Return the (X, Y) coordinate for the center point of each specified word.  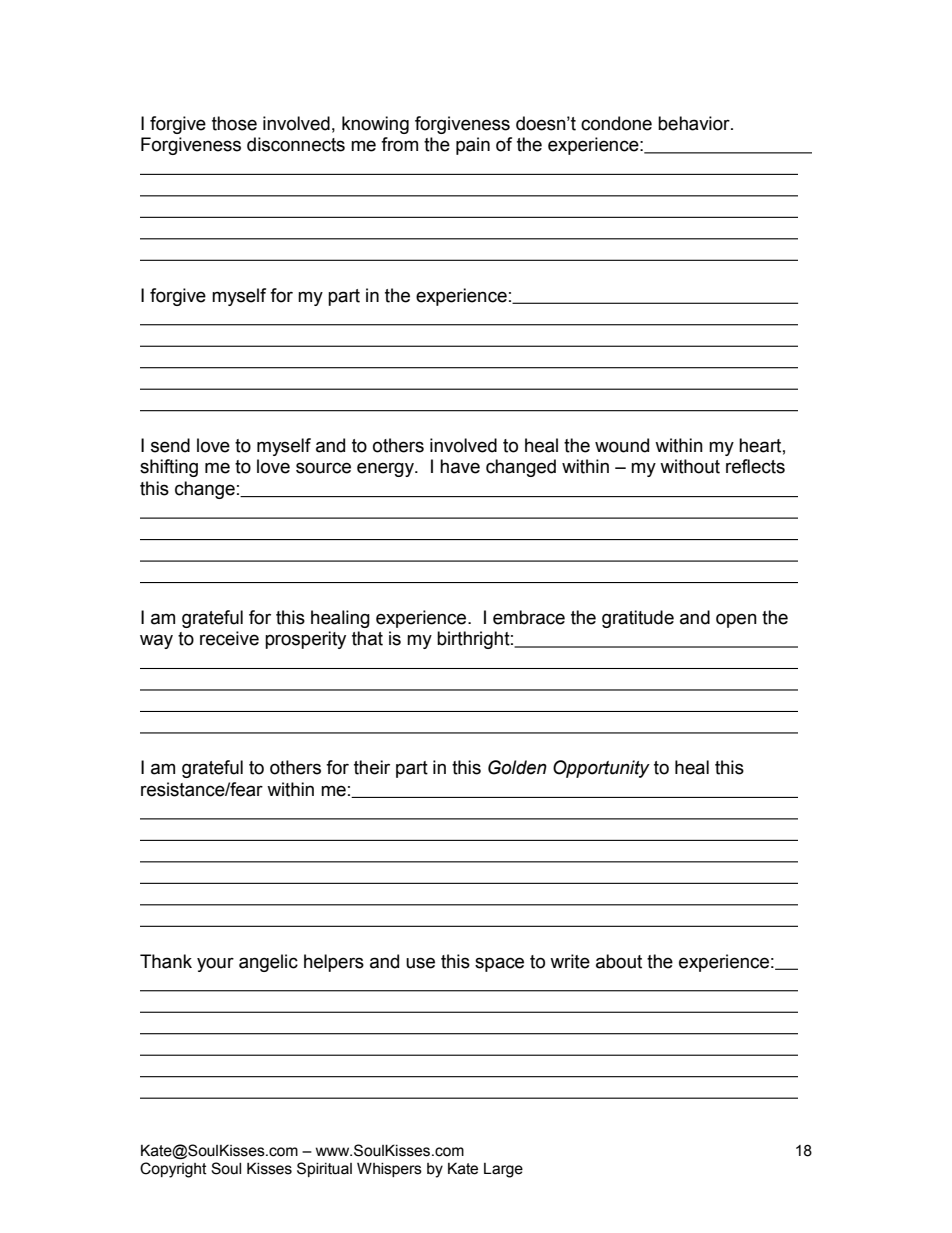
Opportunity (601, 769)
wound (622, 445)
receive (229, 638)
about (619, 961)
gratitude (638, 619)
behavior (695, 123)
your (215, 964)
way (156, 641)
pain (473, 146)
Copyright (173, 1170)
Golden (517, 767)
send (170, 445)
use (420, 963)
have (460, 466)
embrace (529, 617)
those (234, 123)
